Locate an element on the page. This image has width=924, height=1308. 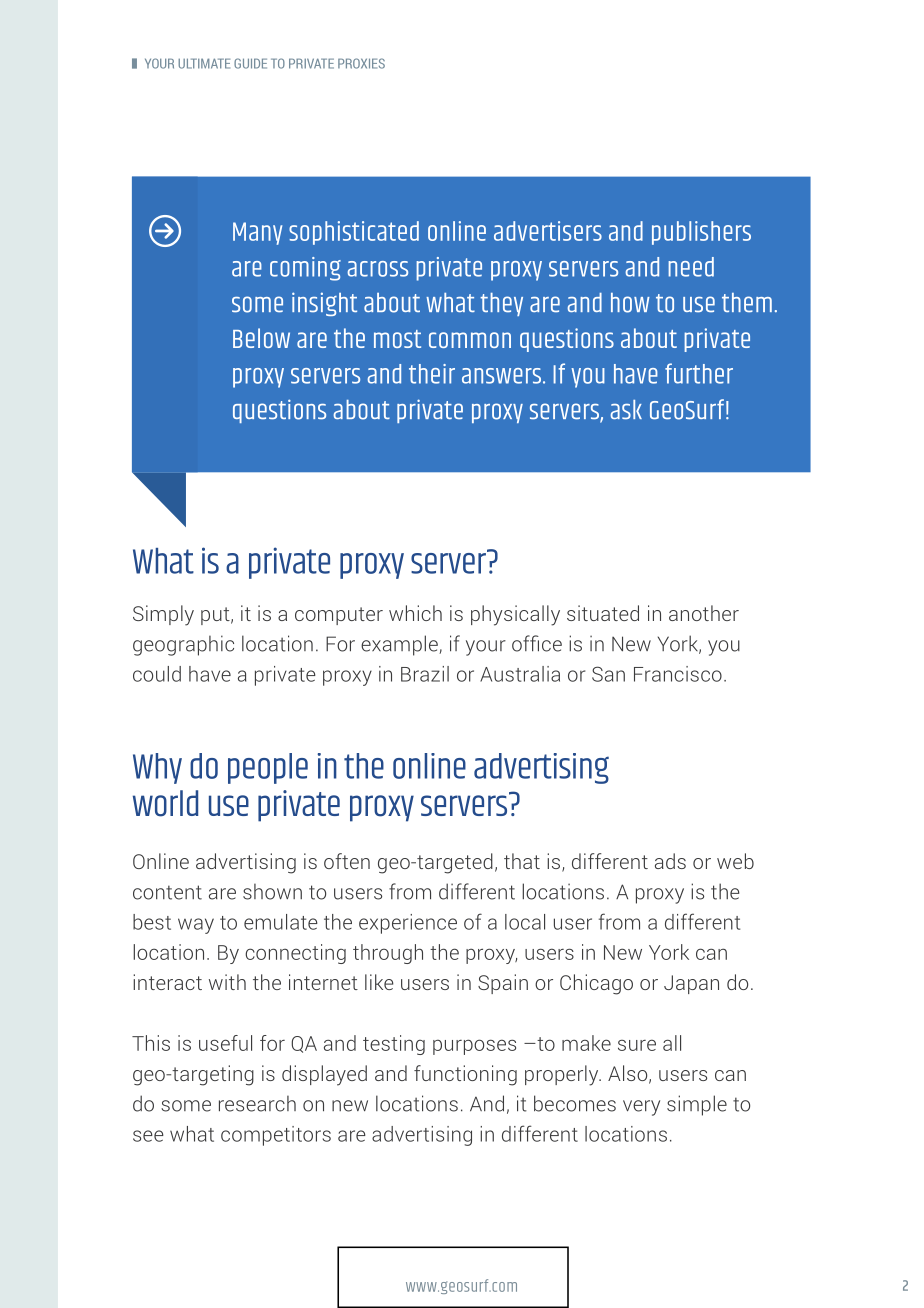
functioning is located at coordinates (465, 1075).
